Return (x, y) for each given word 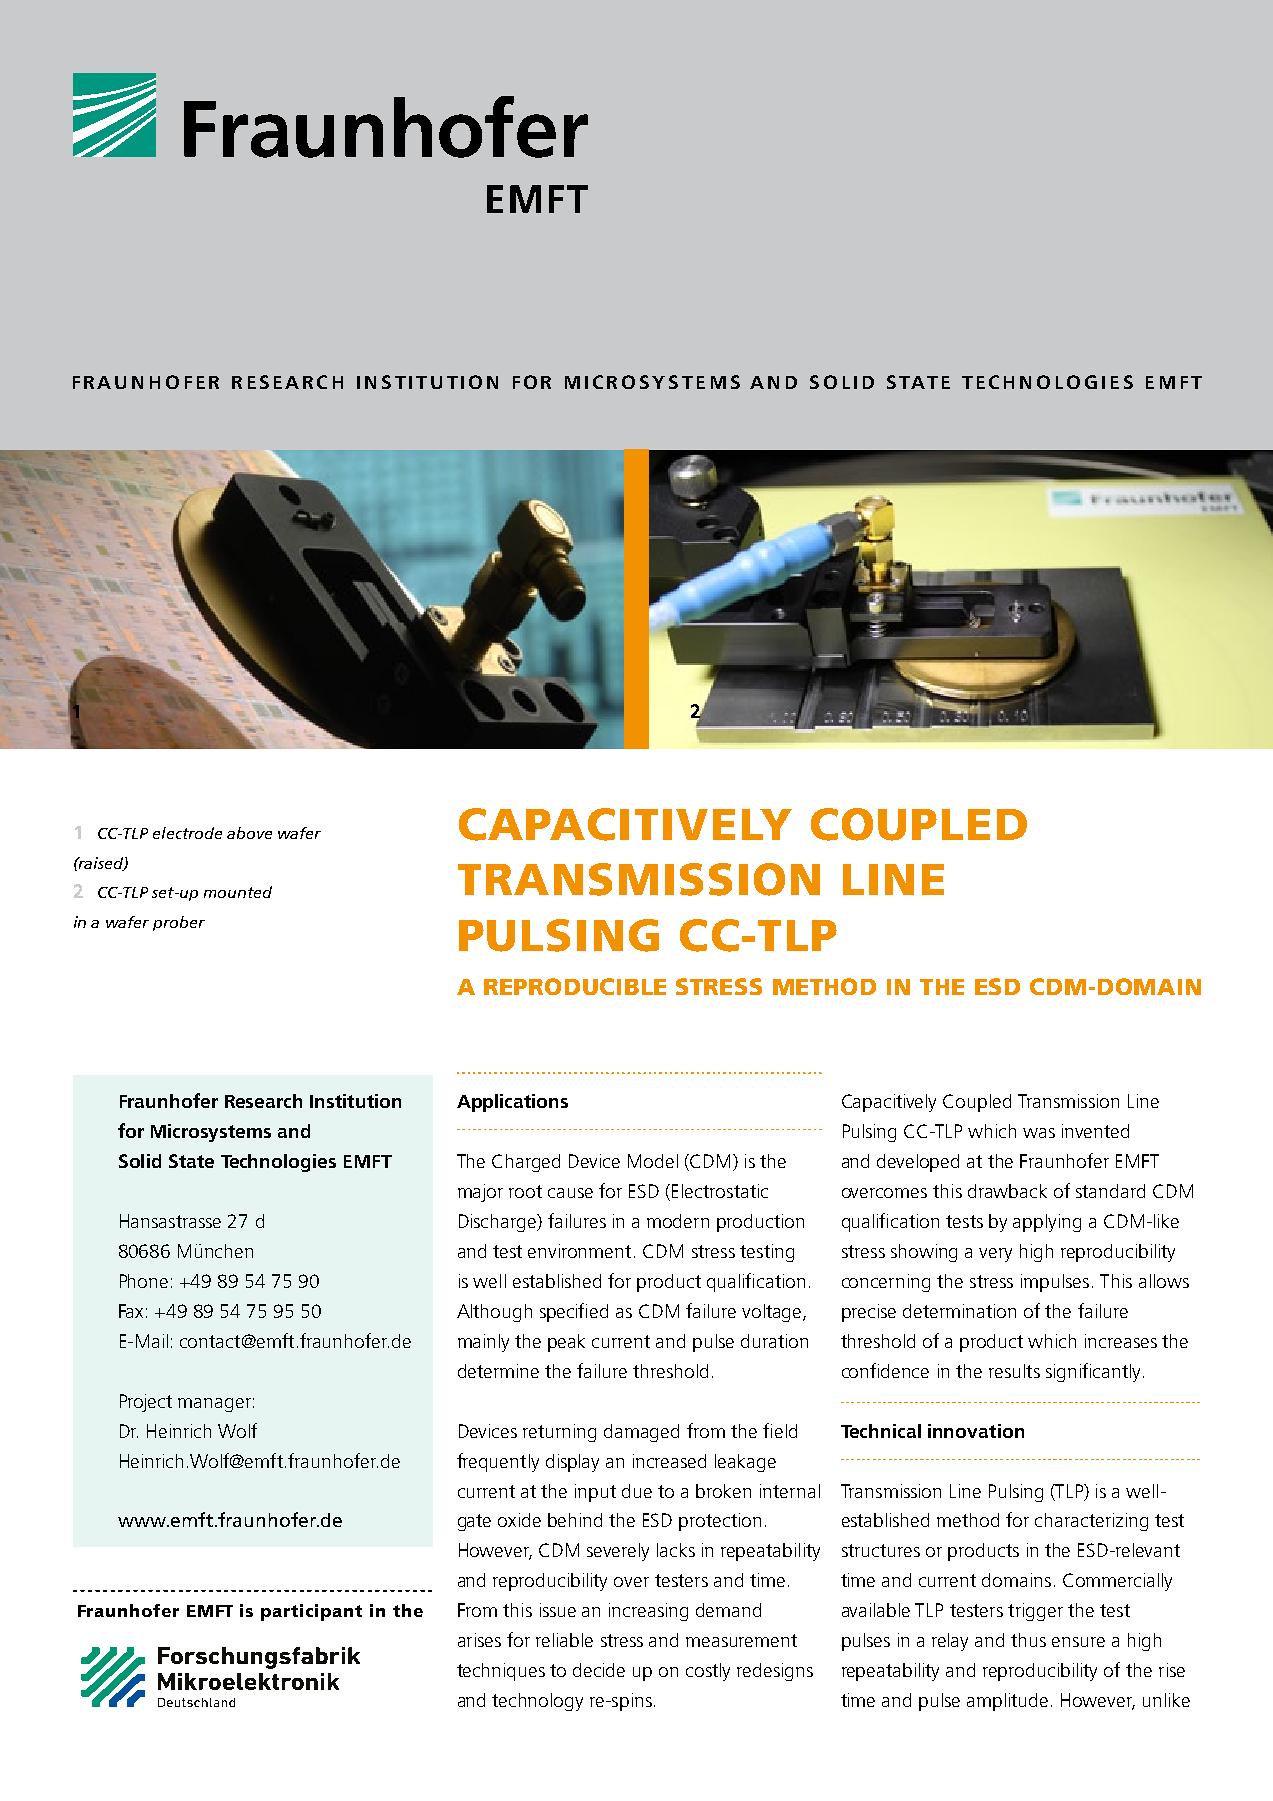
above (249, 833)
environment (579, 1251)
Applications (512, 1103)
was (1039, 1133)
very (995, 1255)
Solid (140, 1161)
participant (311, 1612)
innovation (976, 1431)
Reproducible (575, 986)
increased (669, 1461)
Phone (144, 1281)
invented (1095, 1131)
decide (599, 1670)
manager (214, 1405)
